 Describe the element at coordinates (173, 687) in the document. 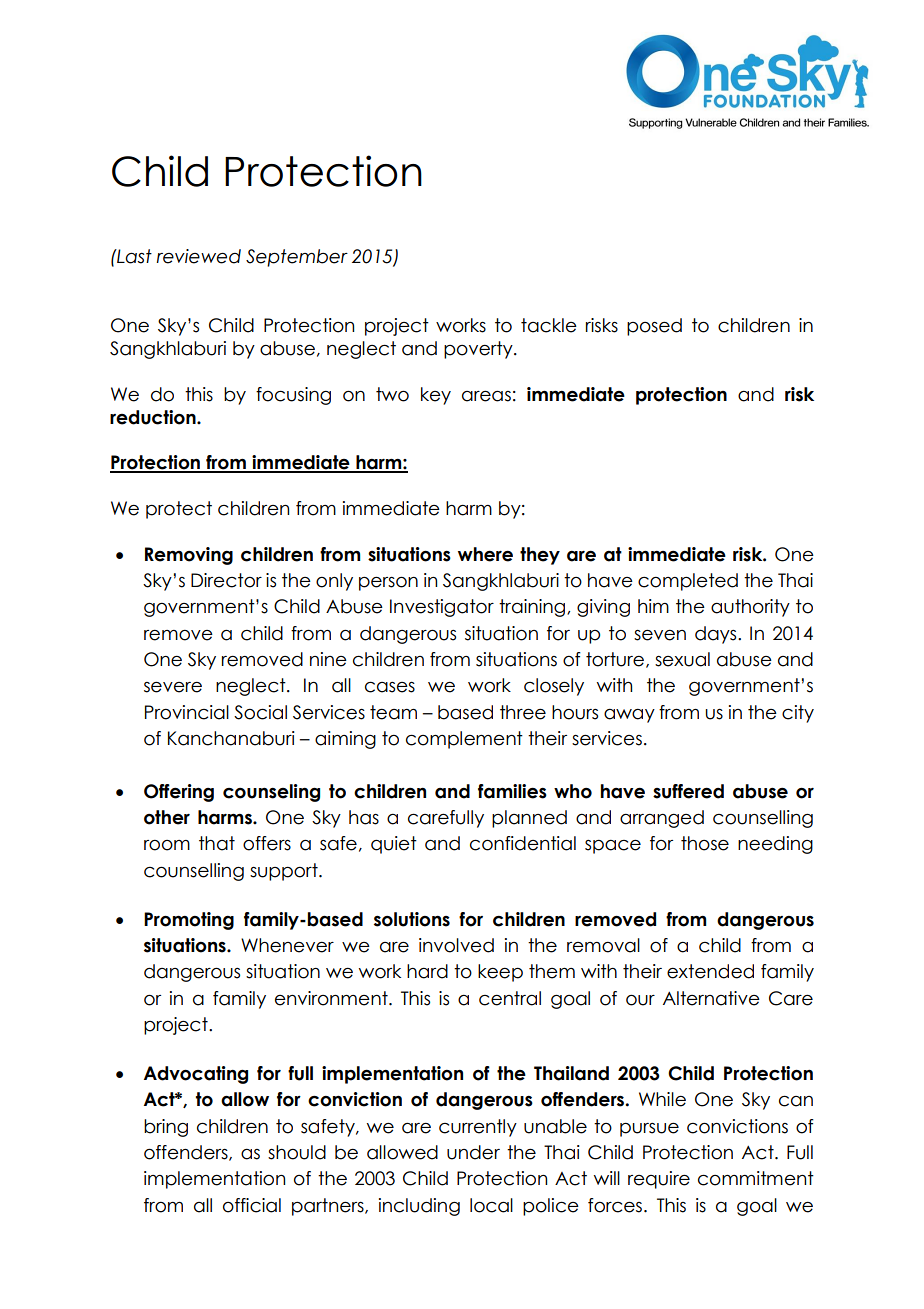

I see `severe` at that location.
